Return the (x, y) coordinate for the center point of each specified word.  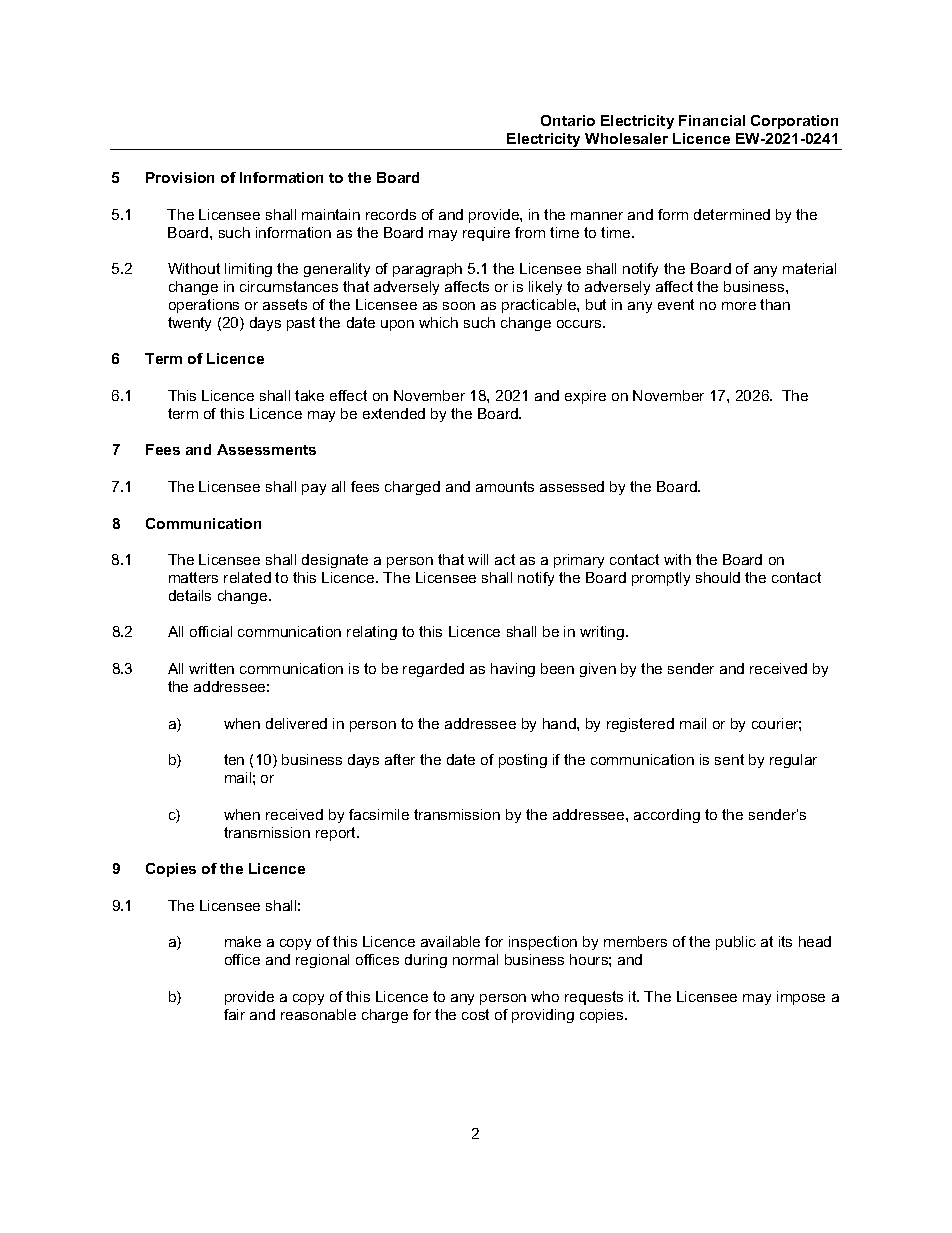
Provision (180, 177)
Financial (712, 120)
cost (475, 1014)
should (718, 577)
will (478, 559)
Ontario (568, 120)
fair (234, 1014)
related (247, 577)
